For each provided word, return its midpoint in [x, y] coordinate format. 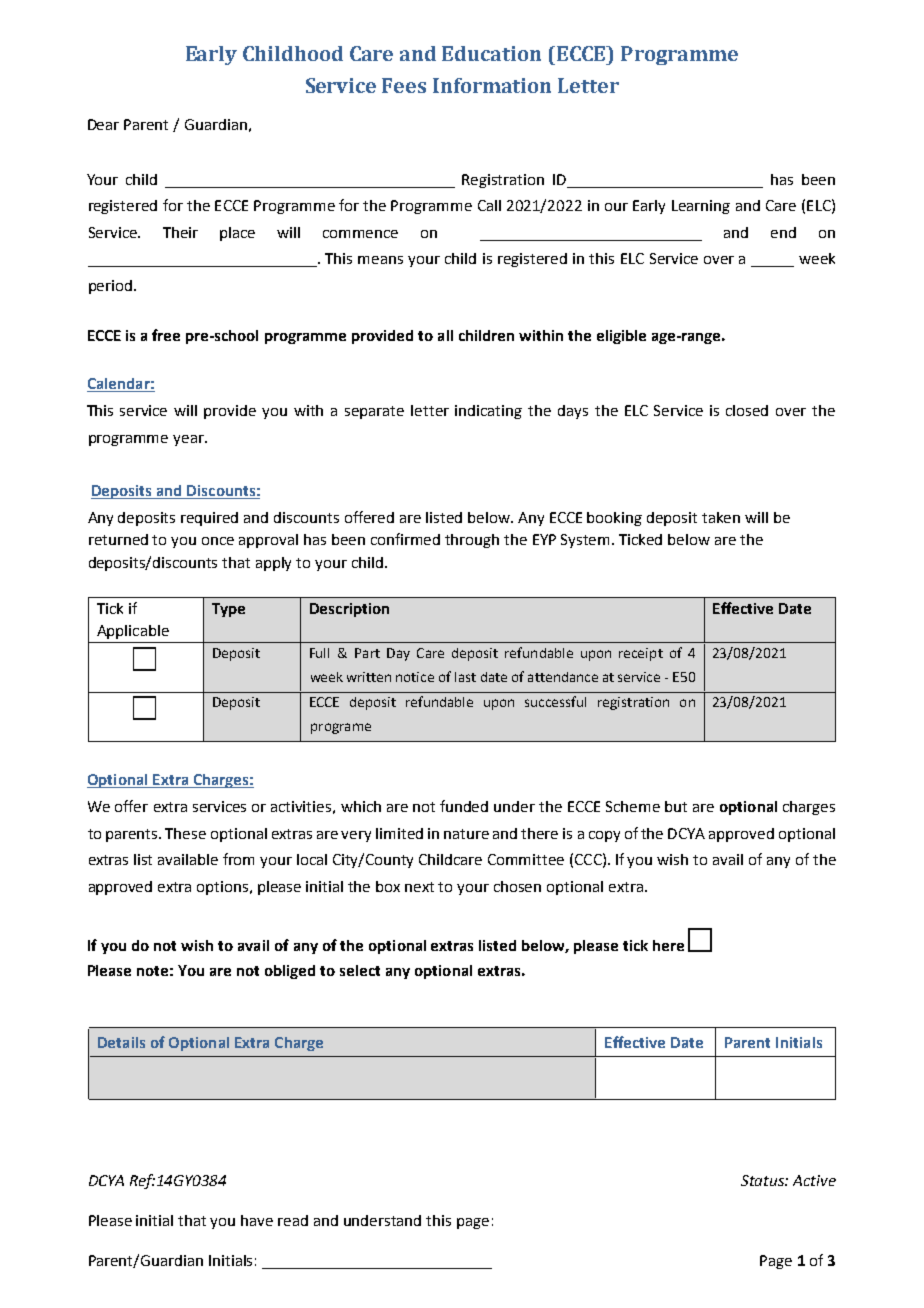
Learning [701, 207]
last [465, 677]
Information [492, 85]
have [257, 1220]
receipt [641, 654]
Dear [103, 124]
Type [228, 610]
